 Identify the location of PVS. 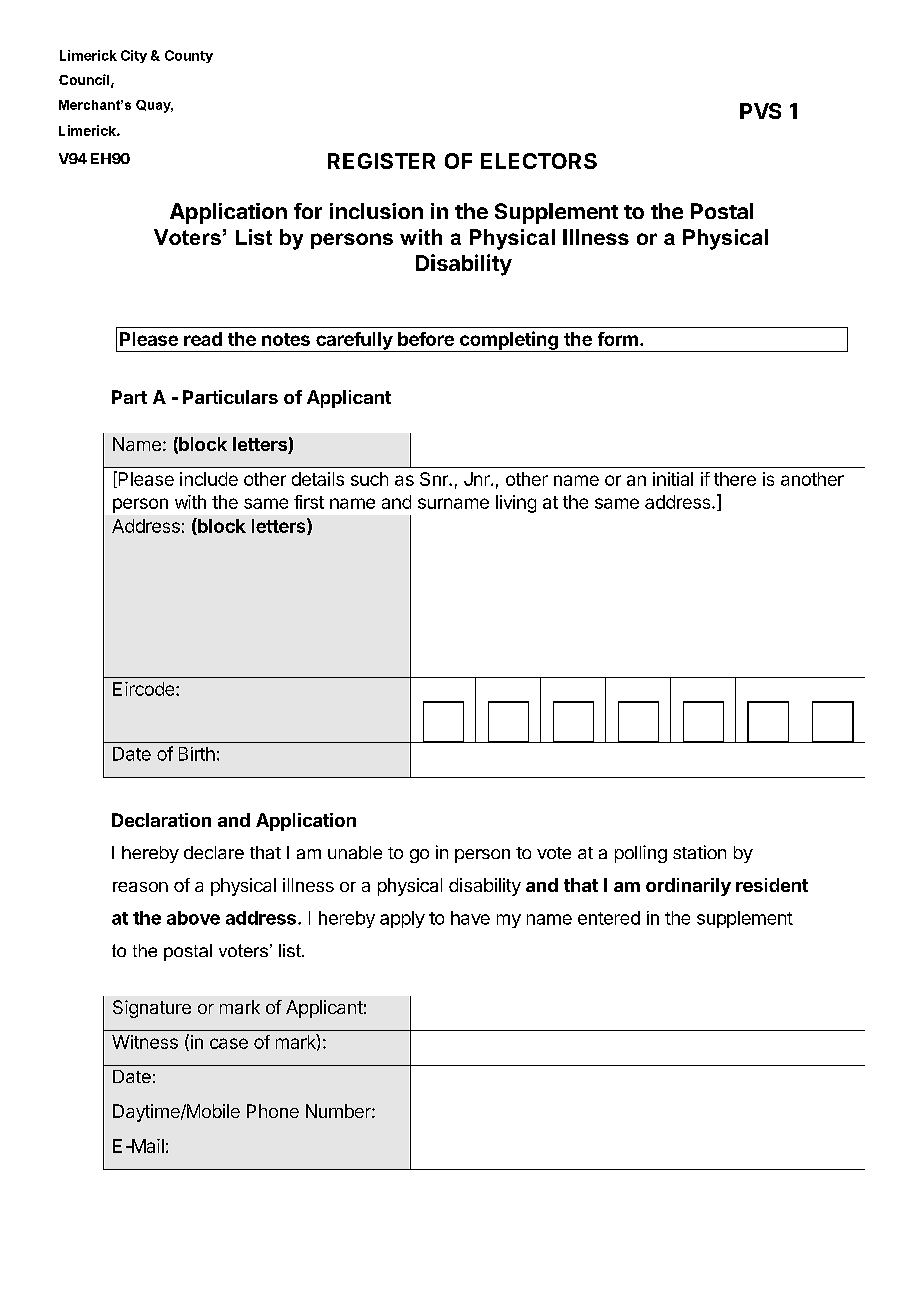
(760, 111).
